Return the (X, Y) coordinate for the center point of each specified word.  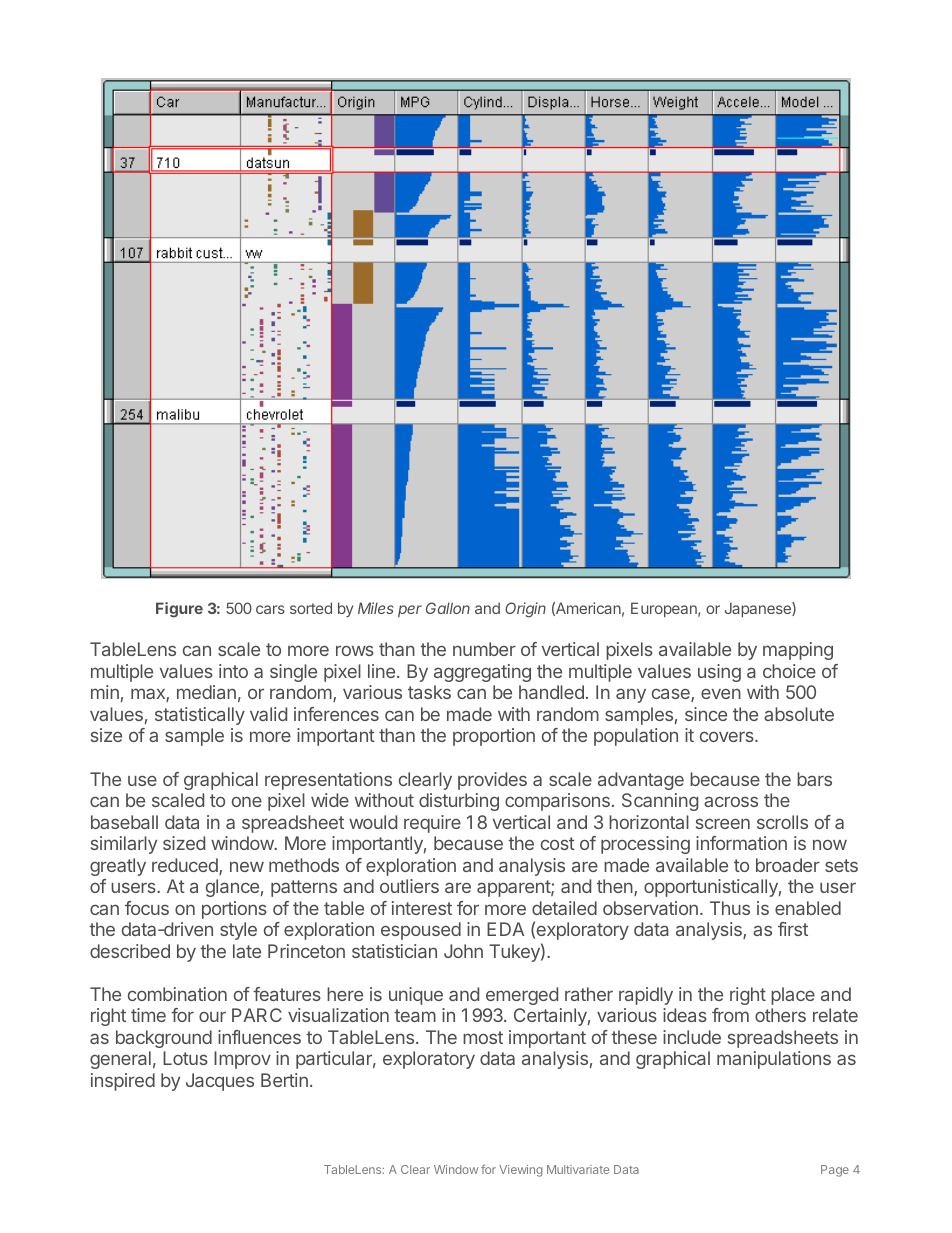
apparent (514, 888)
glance (232, 888)
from (730, 1015)
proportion (494, 737)
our (212, 1016)
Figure (179, 610)
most (483, 1037)
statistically (200, 716)
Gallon (448, 608)
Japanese (759, 609)
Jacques (220, 1082)
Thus (730, 908)
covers (728, 736)
